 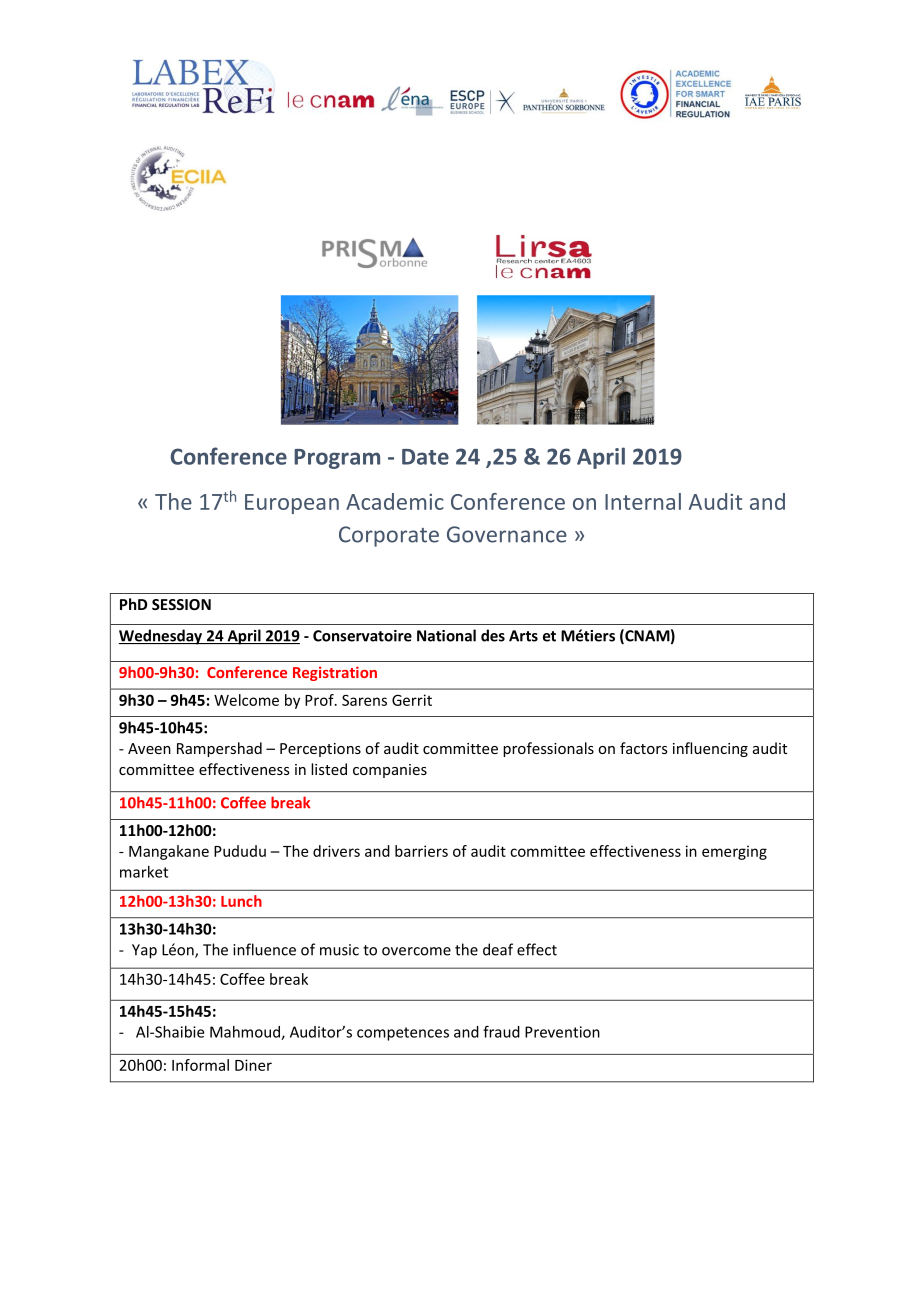 What do you see at coordinates (144, 872) in the document?
I see `market` at bounding box center [144, 872].
